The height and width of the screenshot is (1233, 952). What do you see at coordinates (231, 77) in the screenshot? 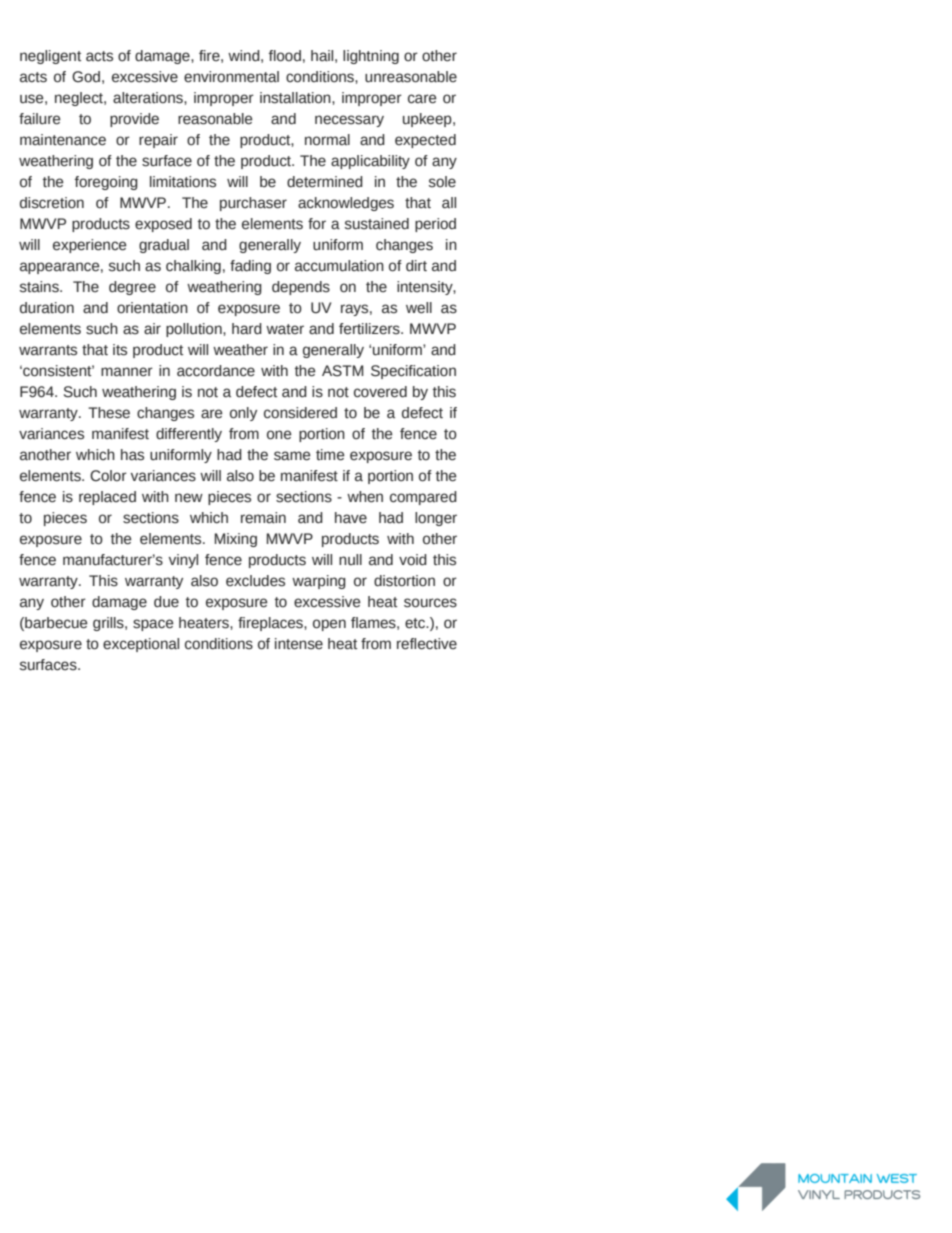
I see `environmental` at bounding box center [231, 77].
